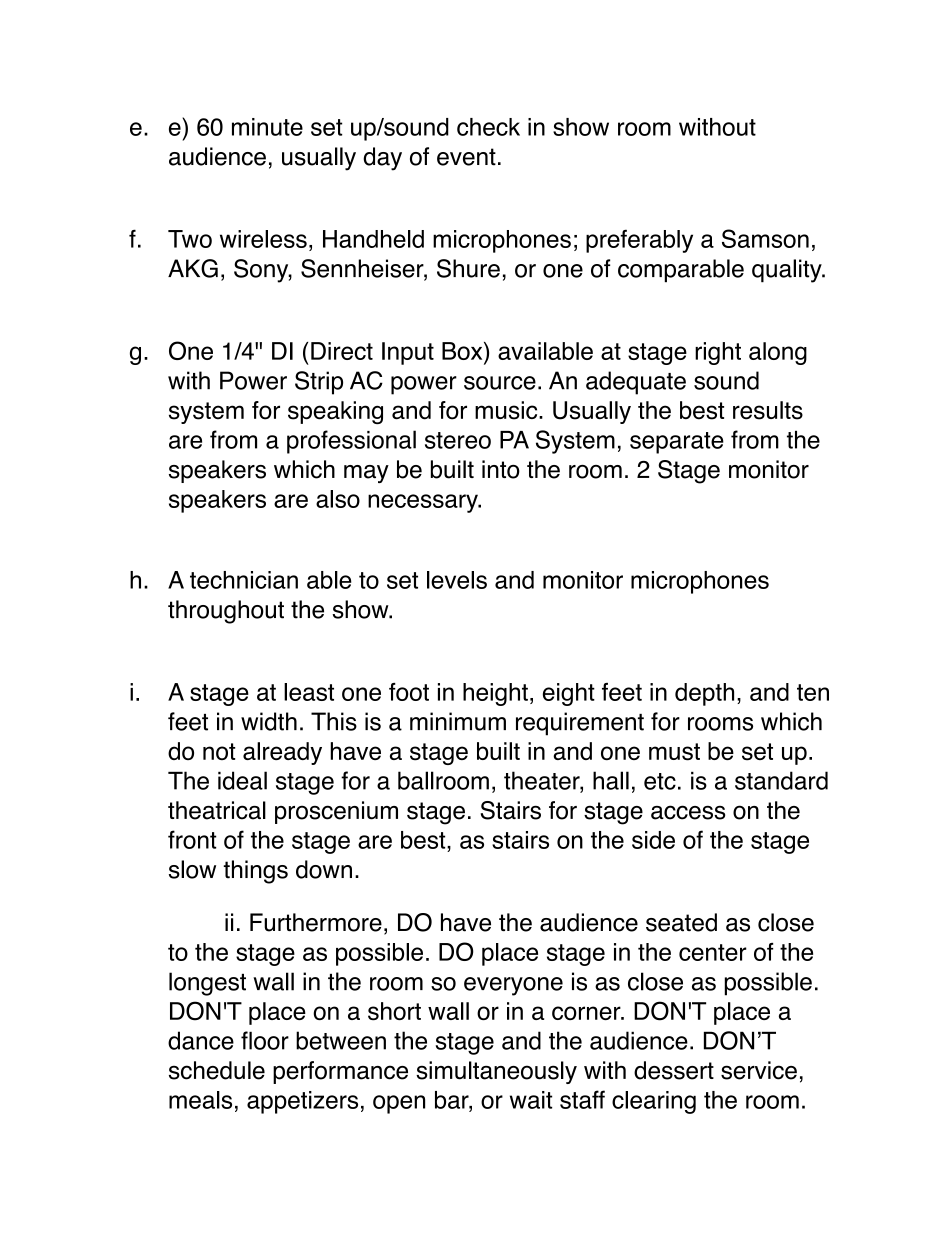  What do you see at coordinates (265, 1040) in the screenshot?
I see `floor` at bounding box center [265, 1040].
